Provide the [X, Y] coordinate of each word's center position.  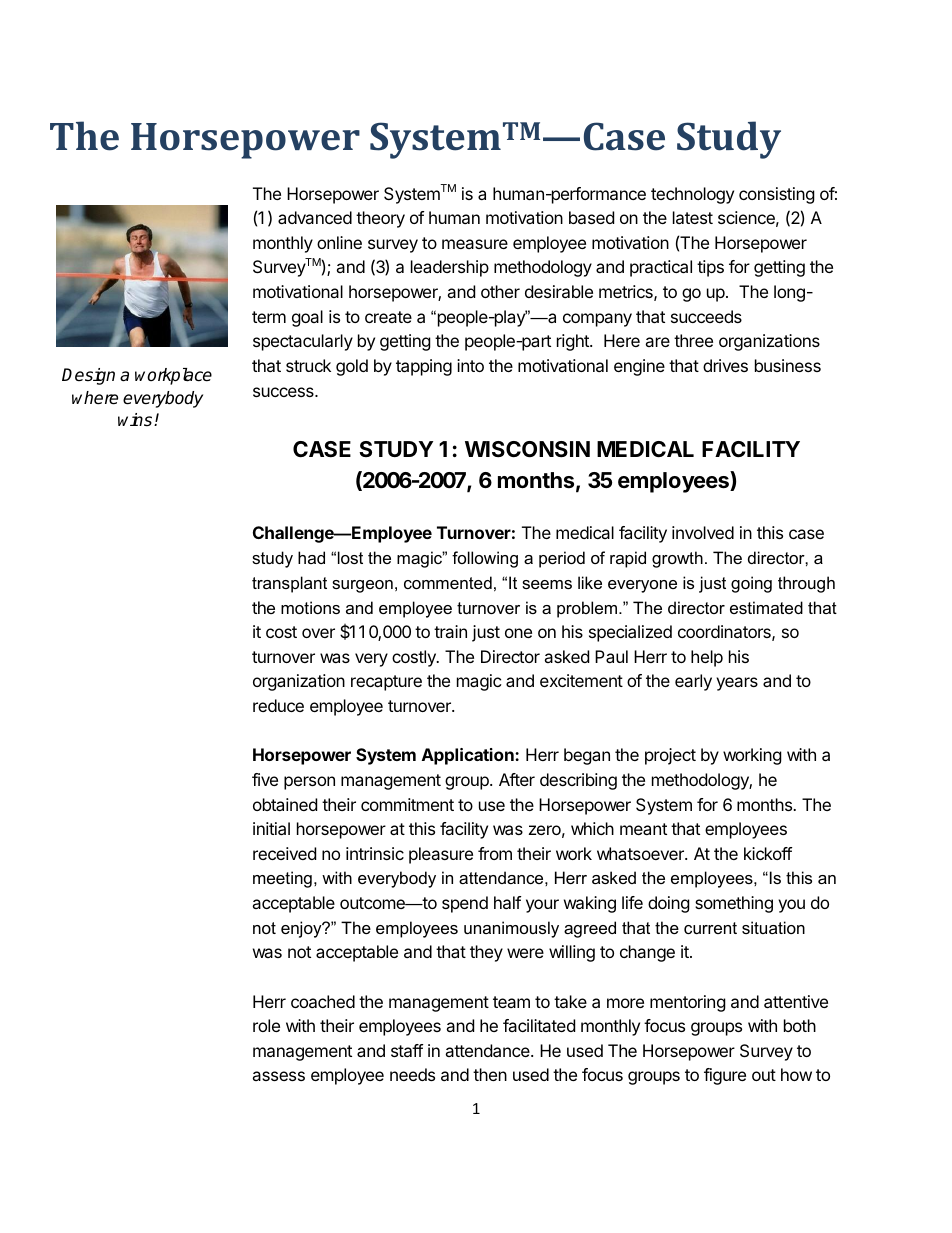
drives [725, 365]
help [707, 658]
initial [271, 828]
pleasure [441, 855]
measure [475, 244]
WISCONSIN [527, 449]
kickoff [768, 853]
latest [693, 217]
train [450, 631]
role [266, 1025]
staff [407, 1050]
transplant [289, 584]
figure [725, 1076]
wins [136, 419]
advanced [315, 217]
